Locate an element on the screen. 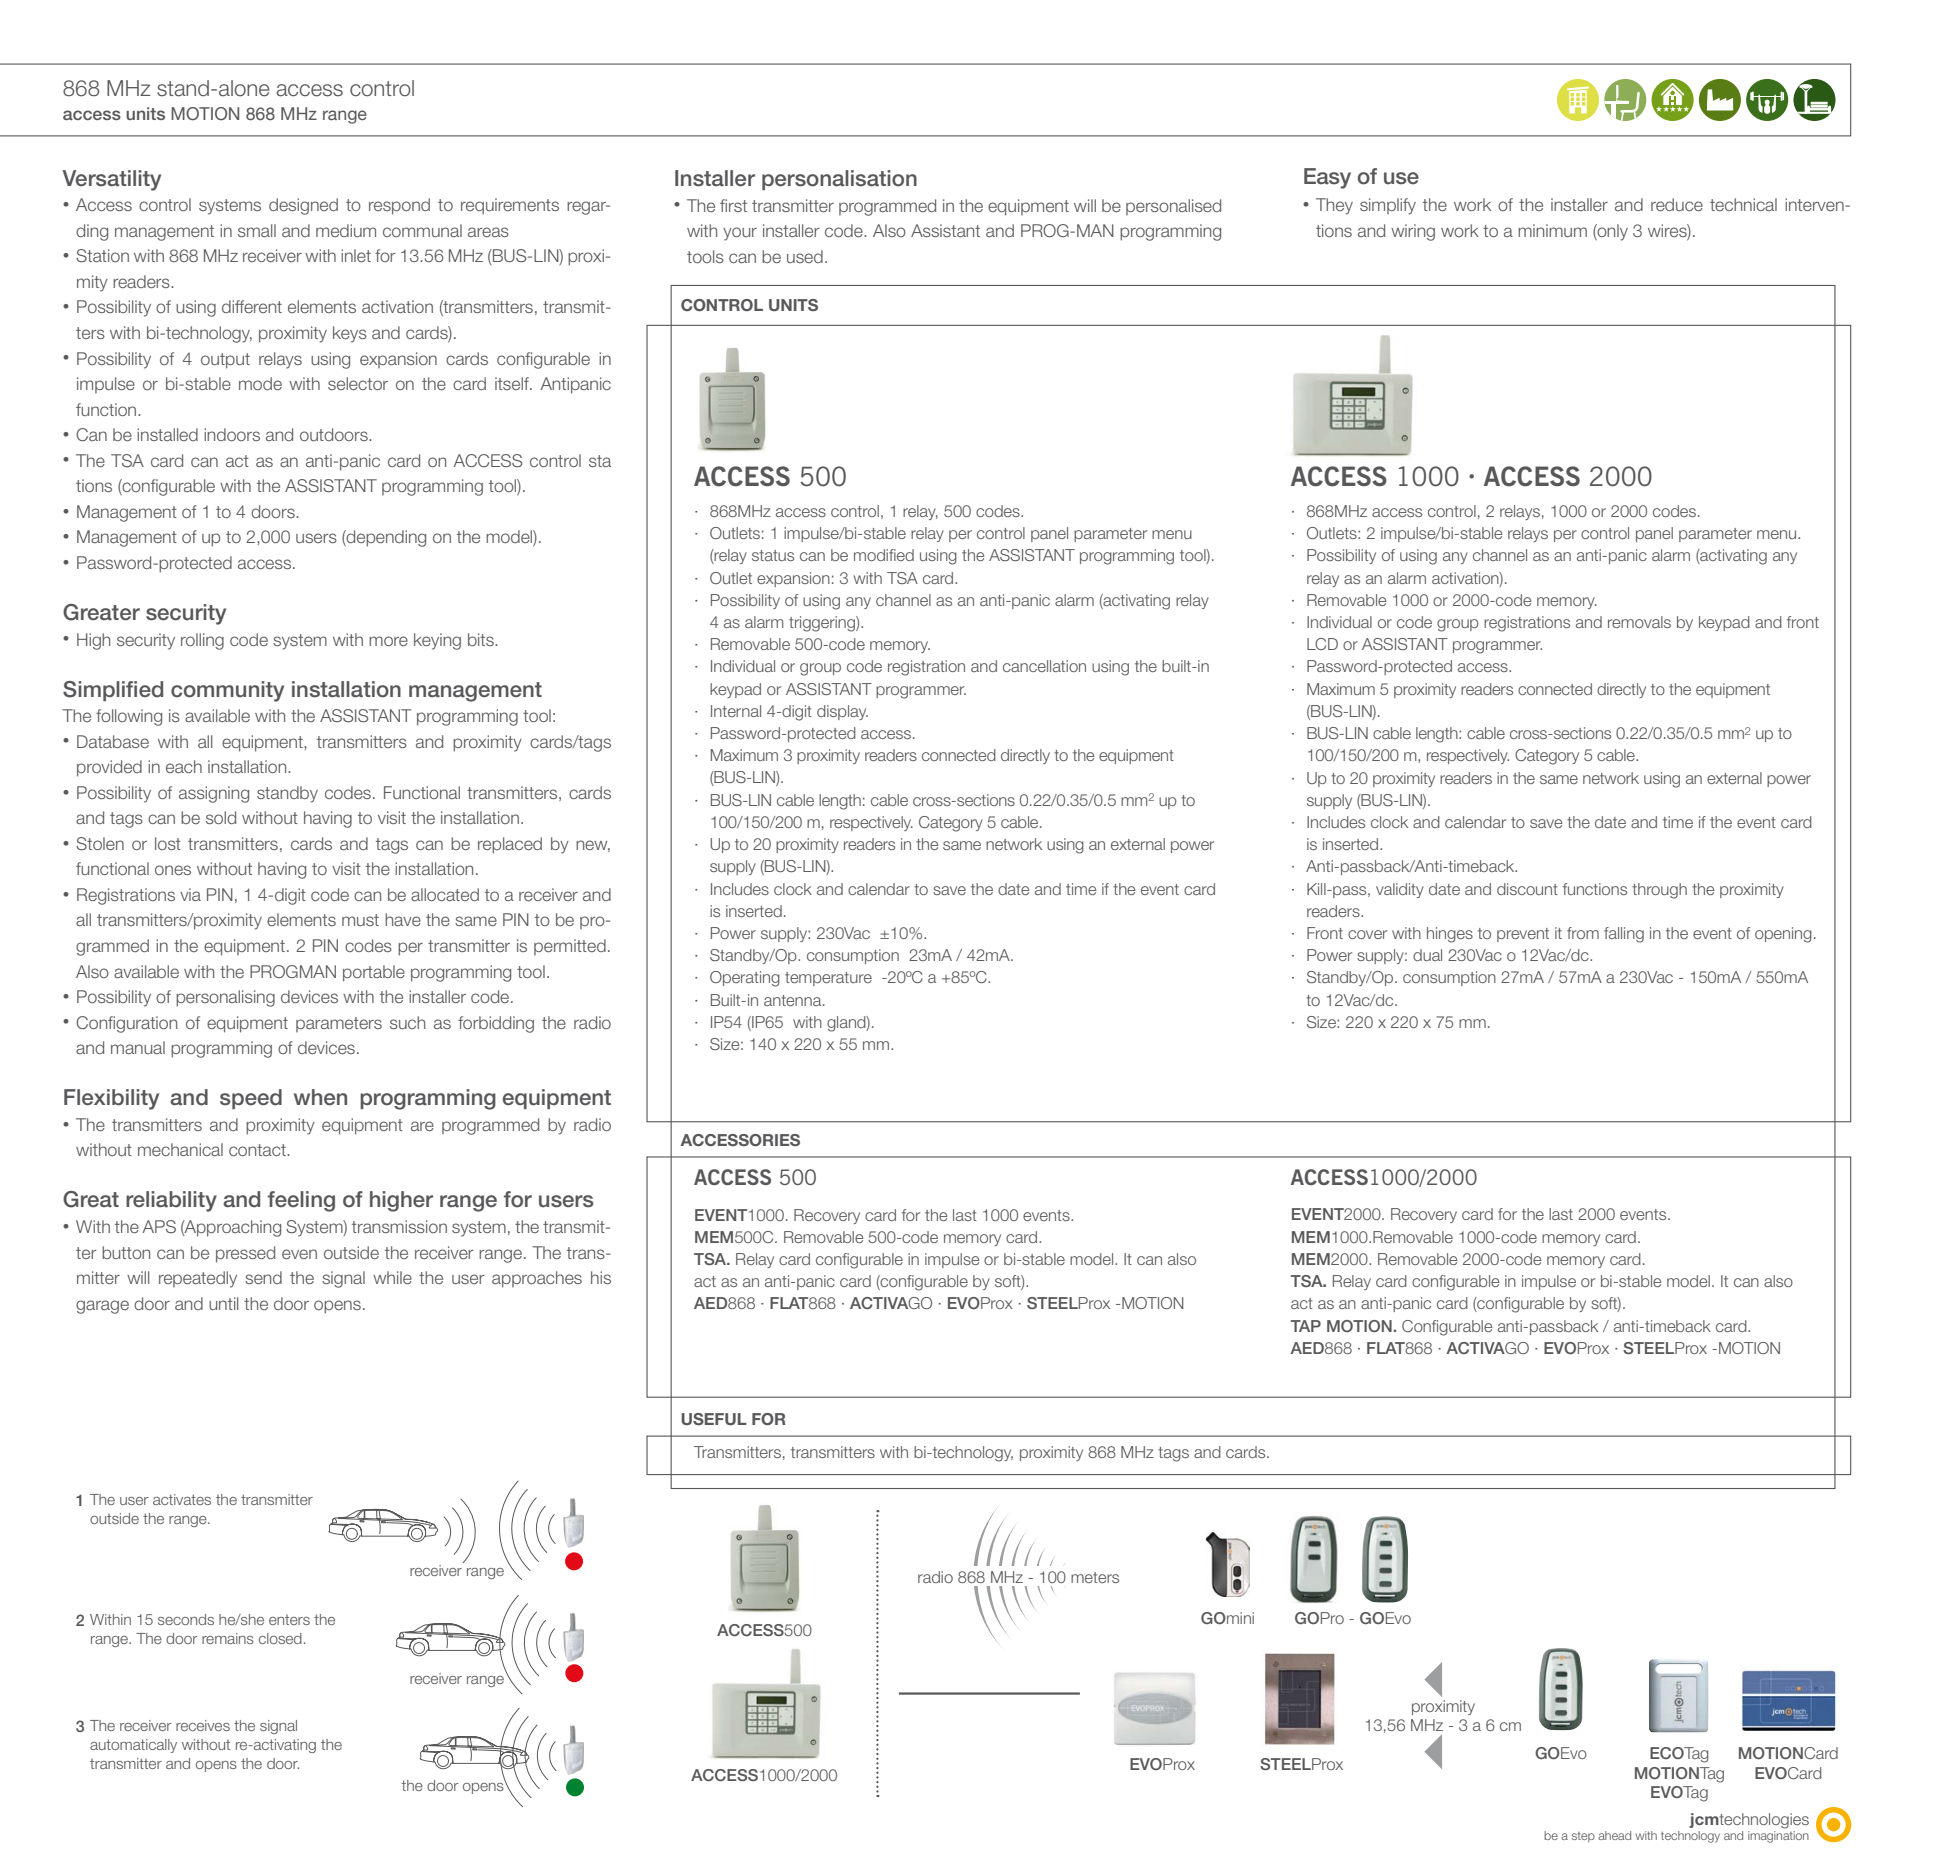  ahead is located at coordinates (1614, 1835).
